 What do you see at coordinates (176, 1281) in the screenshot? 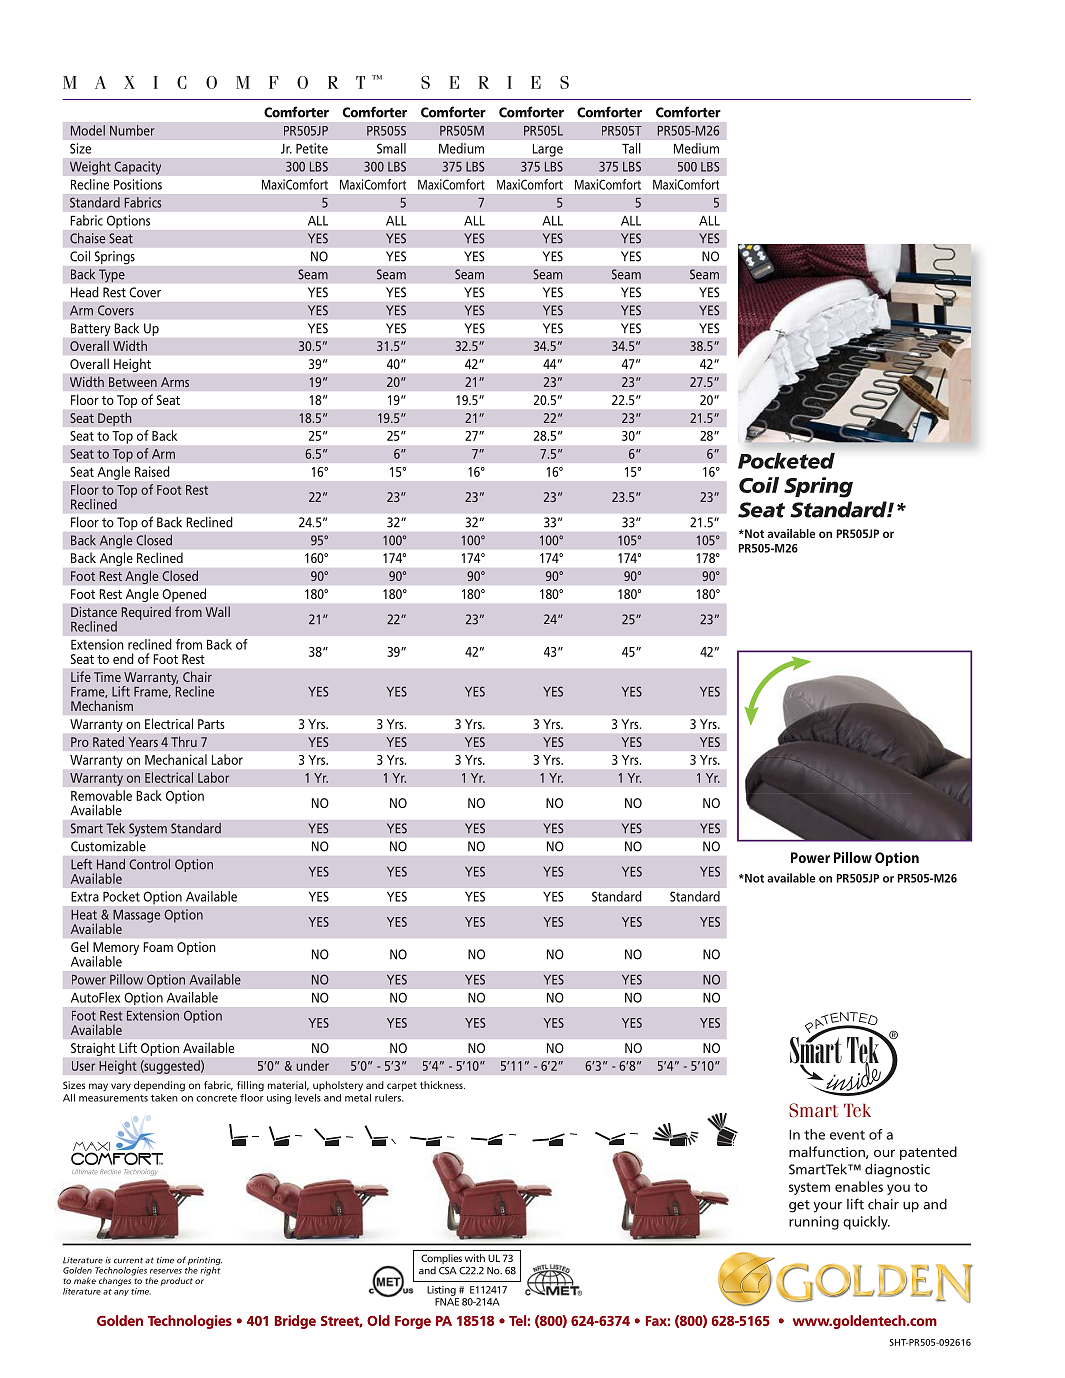
I see `product` at bounding box center [176, 1281].
